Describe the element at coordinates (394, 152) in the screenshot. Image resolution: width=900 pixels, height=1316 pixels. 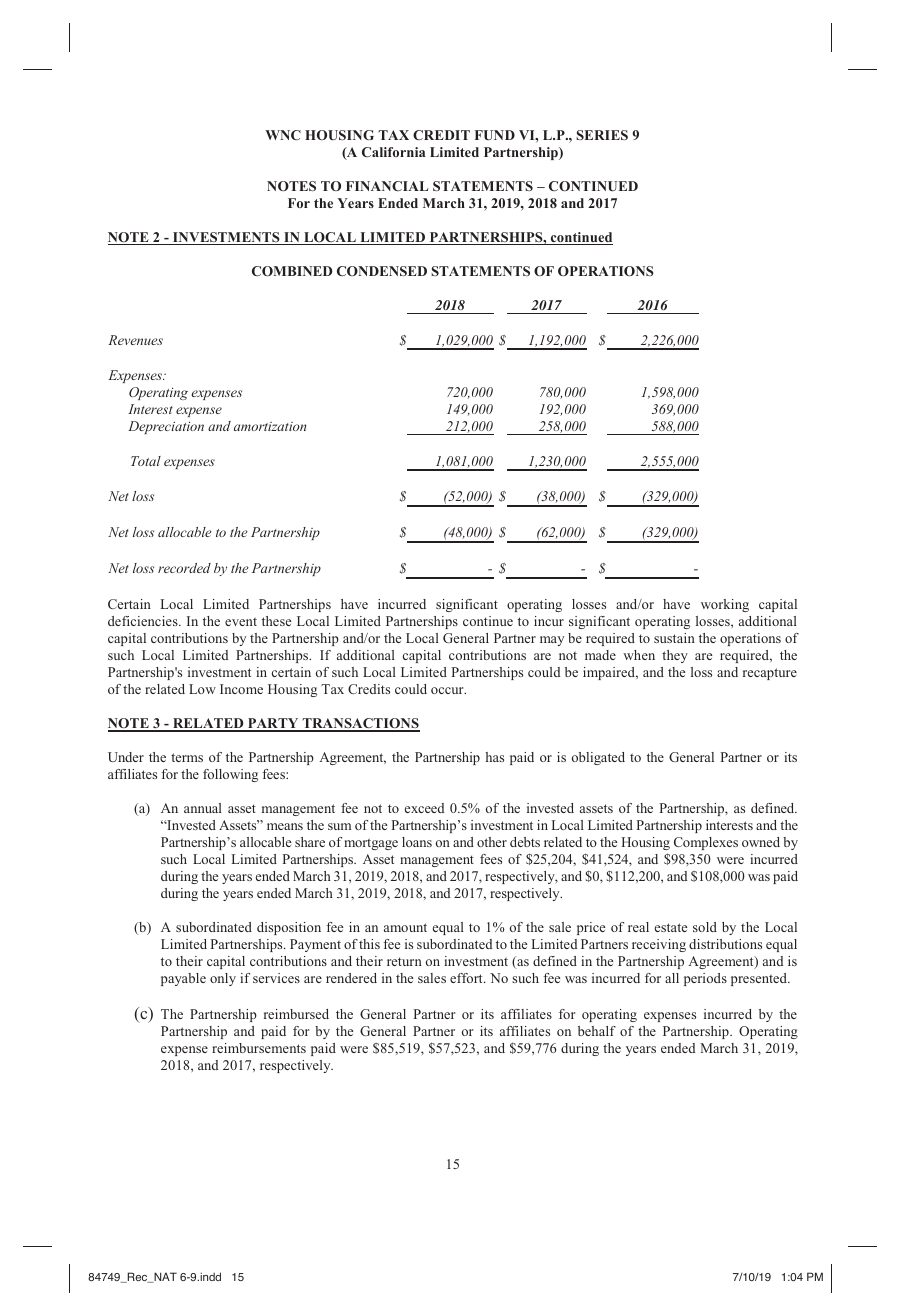
I see `California` at that location.
